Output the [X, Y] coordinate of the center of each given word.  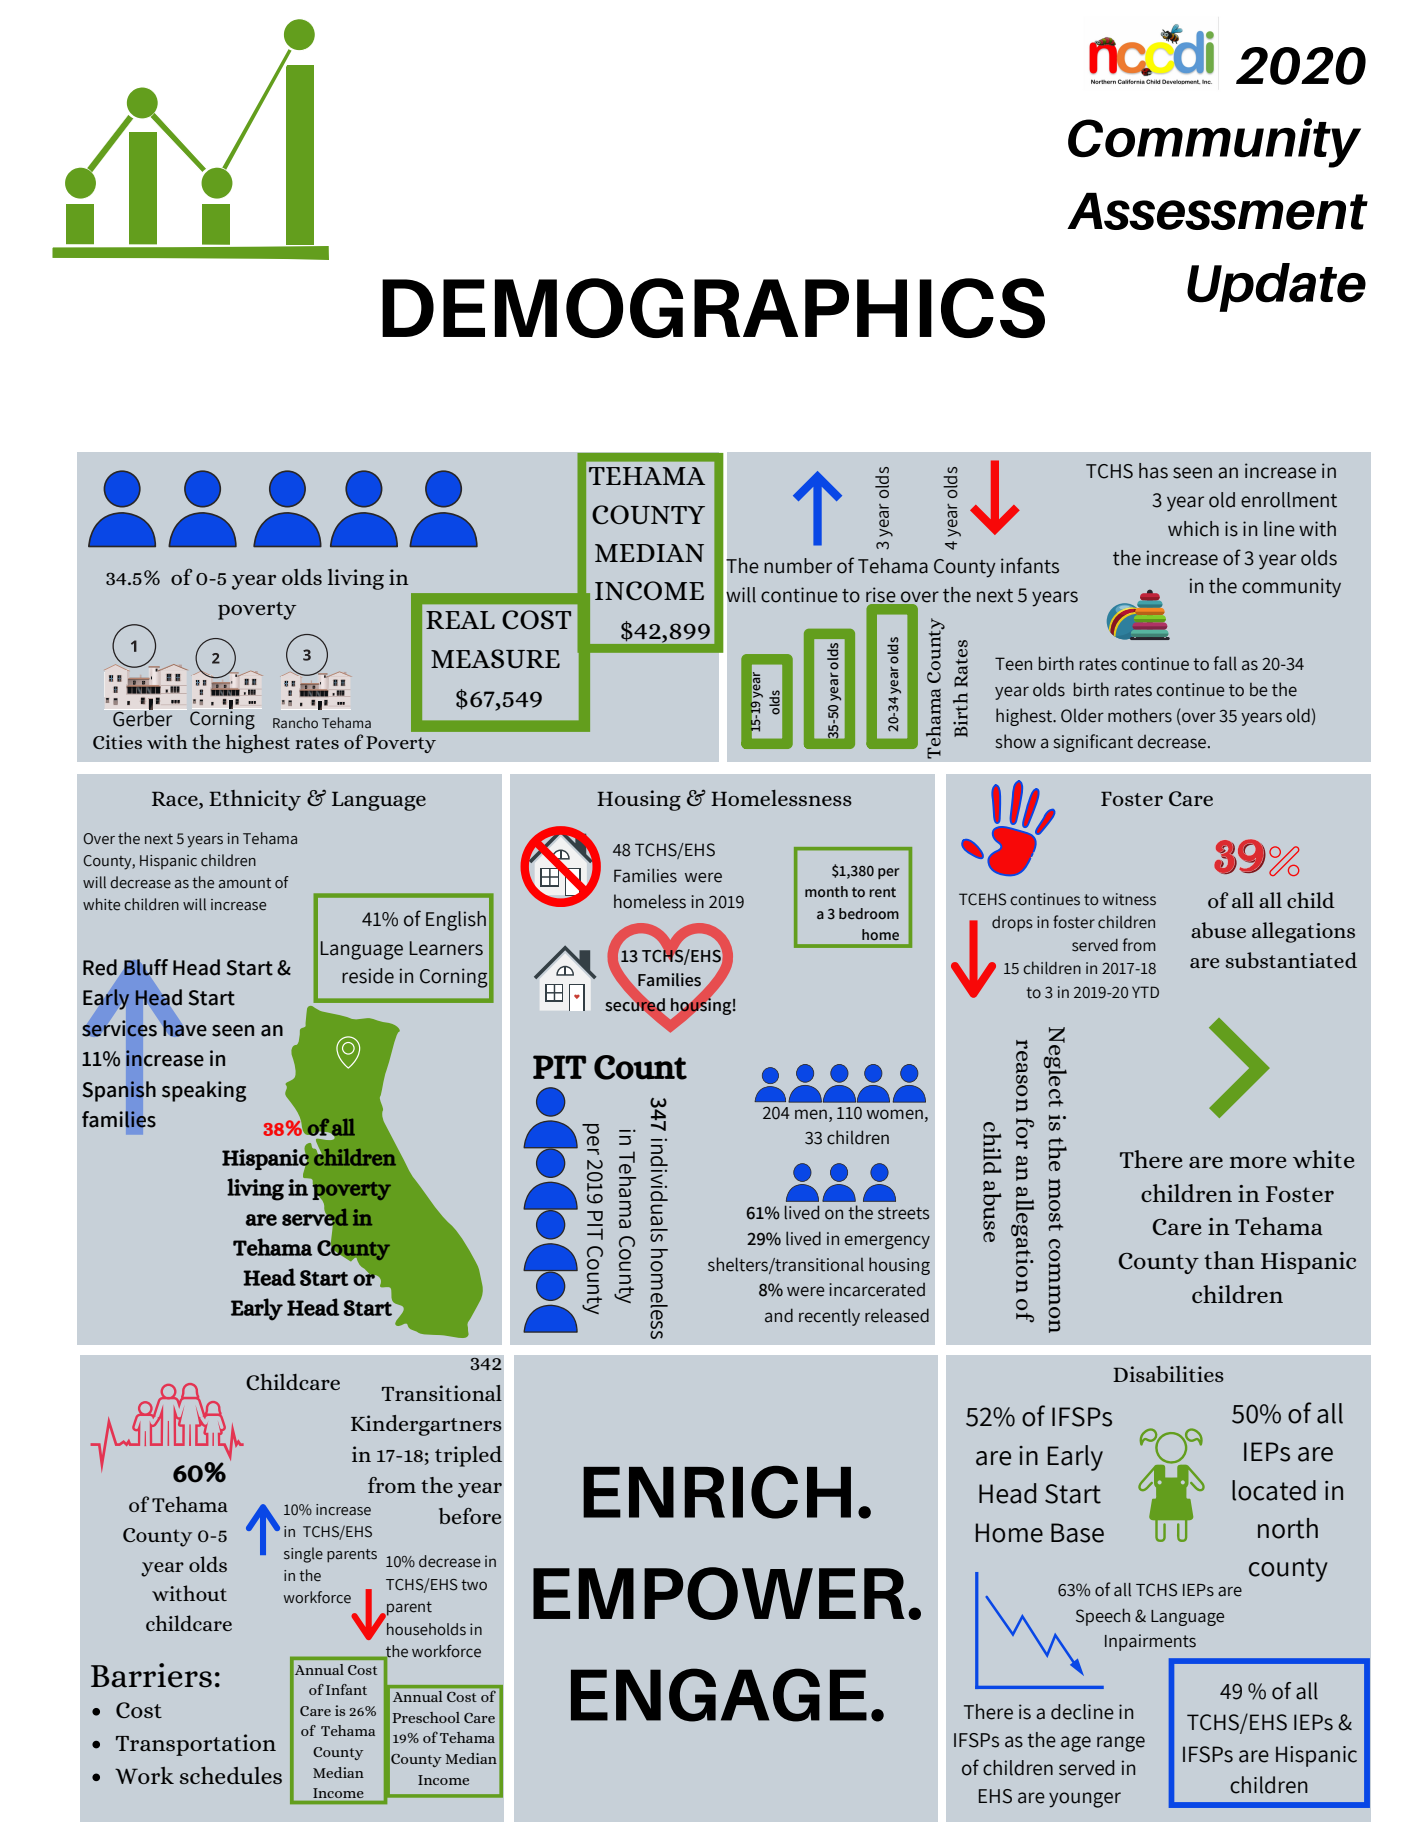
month [826, 891]
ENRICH [717, 1492]
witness [1129, 899]
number [798, 566]
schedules [231, 1775]
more [1258, 1162]
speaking [204, 1091]
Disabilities [1168, 1374]
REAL [460, 620]
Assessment [1217, 211]
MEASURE [495, 658]
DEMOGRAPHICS [713, 308]
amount [245, 883]
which [1193, 529]
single [303, 1555]
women [895, 1114]
